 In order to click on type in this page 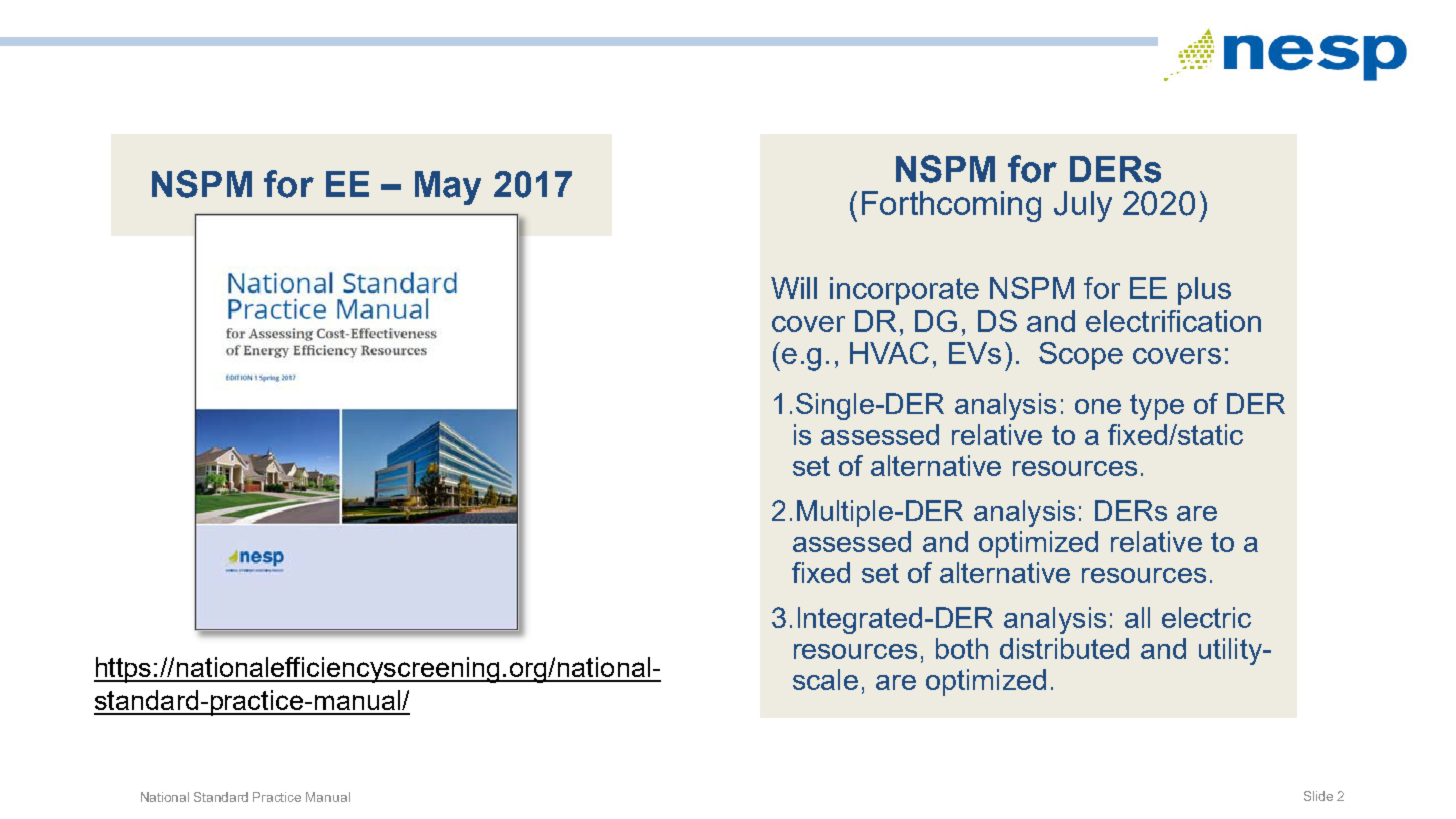, I will do `click(1157, 407)`.
